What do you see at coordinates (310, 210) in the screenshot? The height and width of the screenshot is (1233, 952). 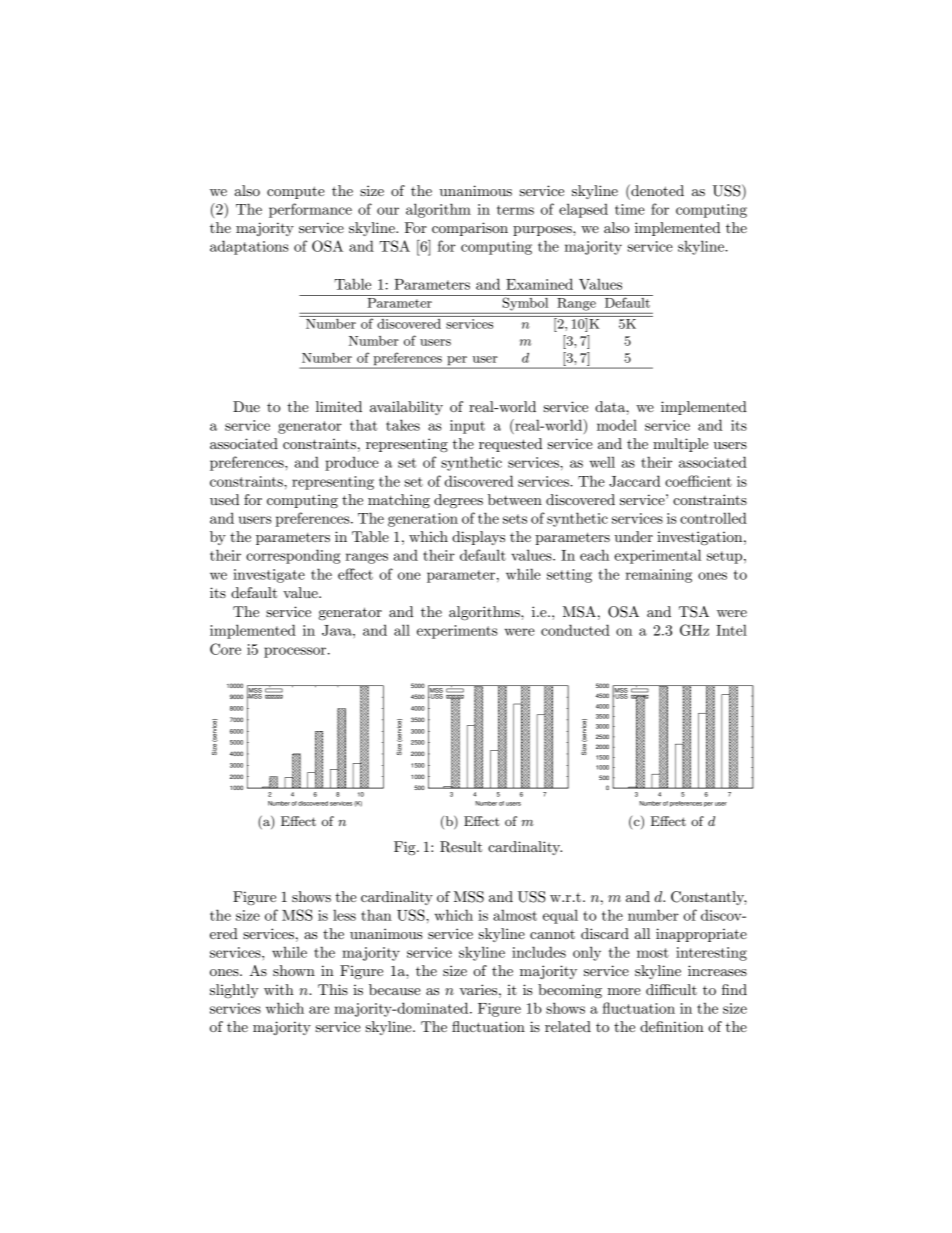 I see `performance` at bounding box center [310, 210].
